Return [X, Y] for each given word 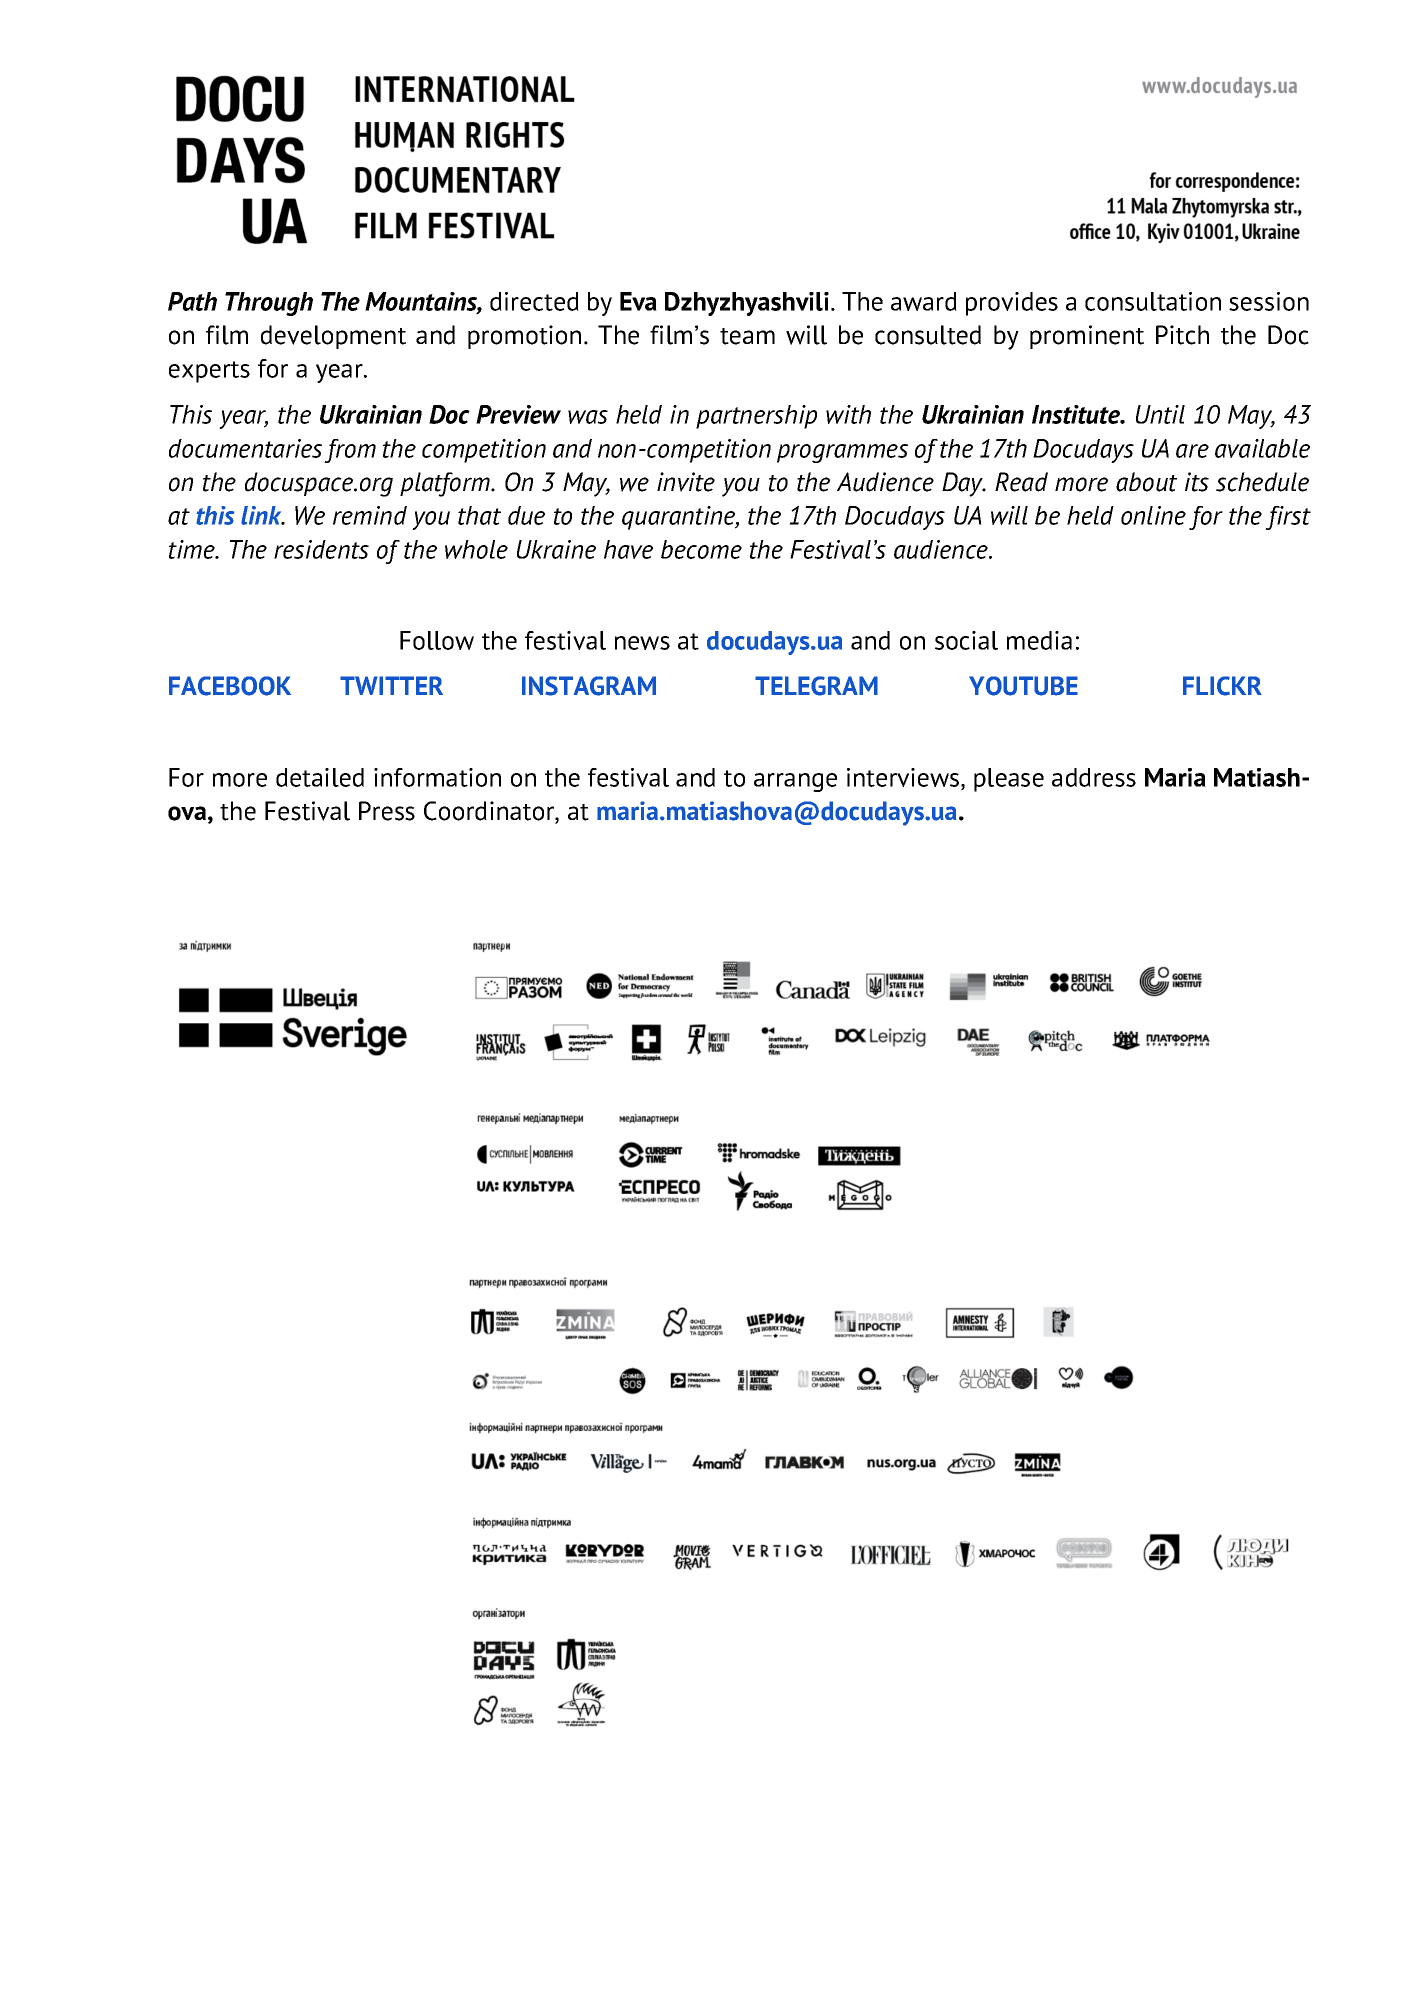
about [1146, 482]
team [747, 336]
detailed [320, 777]
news [642, 643]
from [350, 451]
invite [686, 482]
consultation [1153, 301]
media [1039, 640]
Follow [437, 640]
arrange [795, 782]
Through [269, 304]
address [1094, 777]
